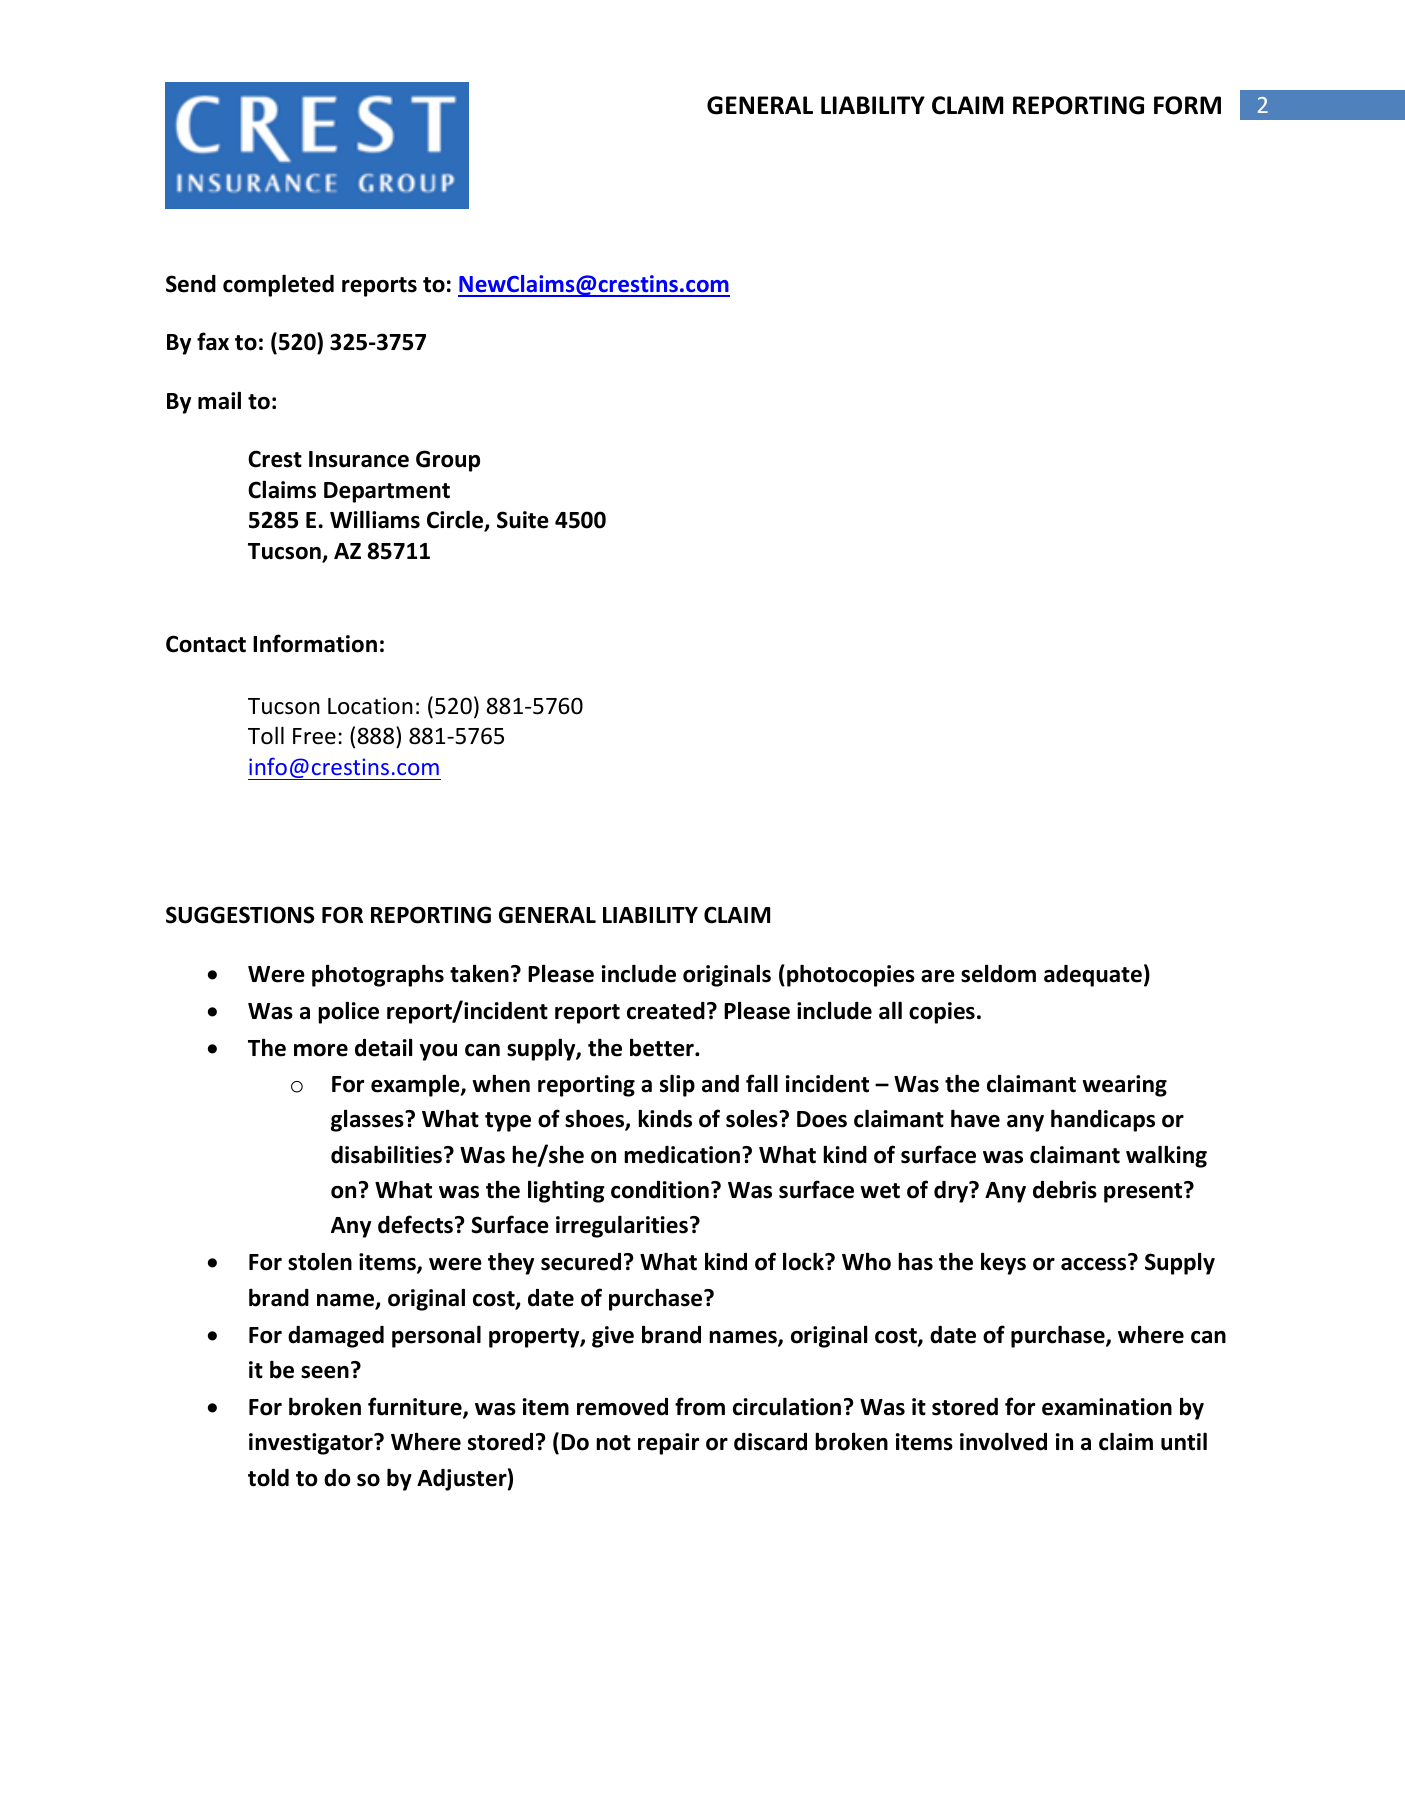 Image resolution: width=1405 pixels, height=1818 pixels. I want to click on adequate, so click(1093, 976).
